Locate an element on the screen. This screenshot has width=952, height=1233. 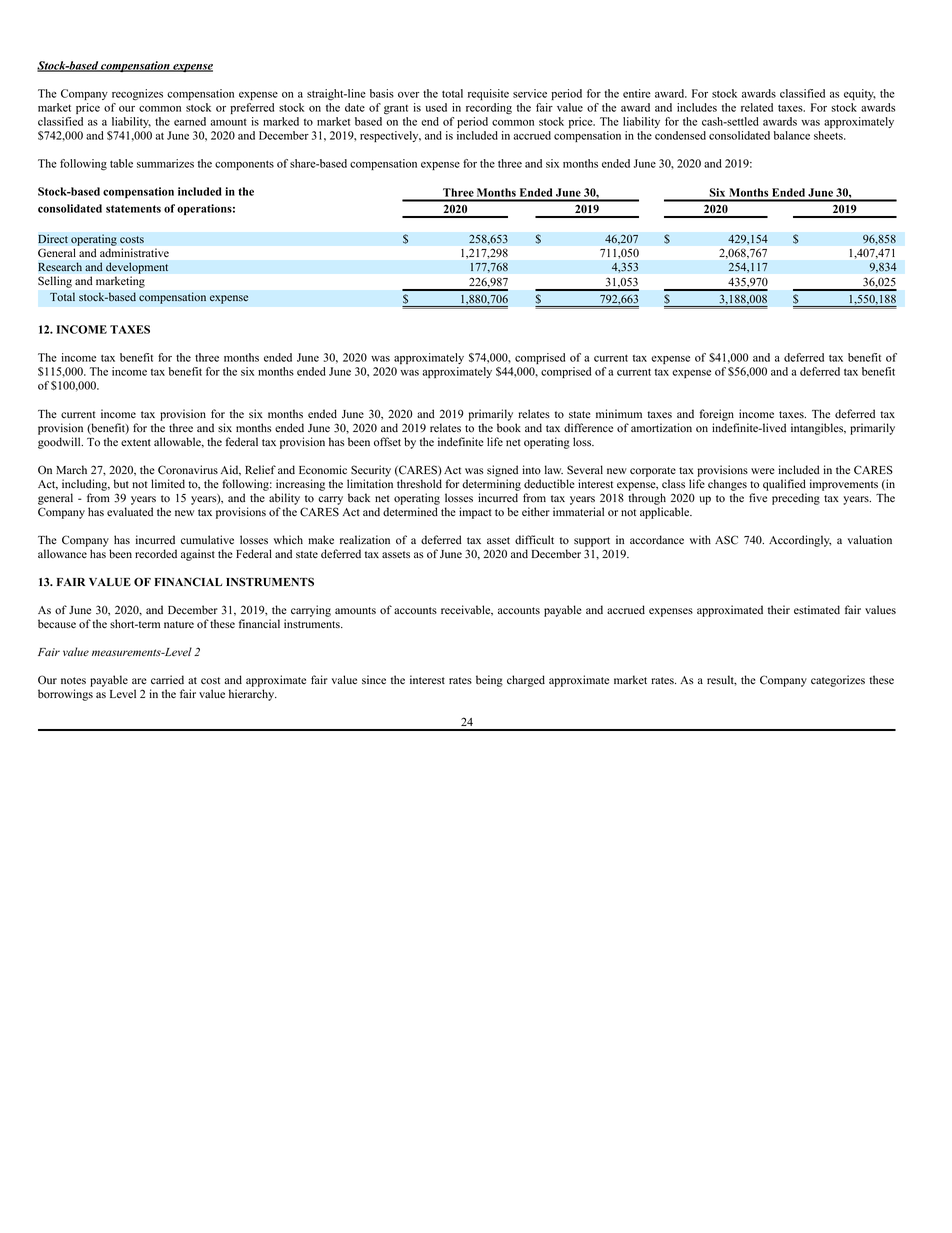
carried is located at coordinates (167, 680).
